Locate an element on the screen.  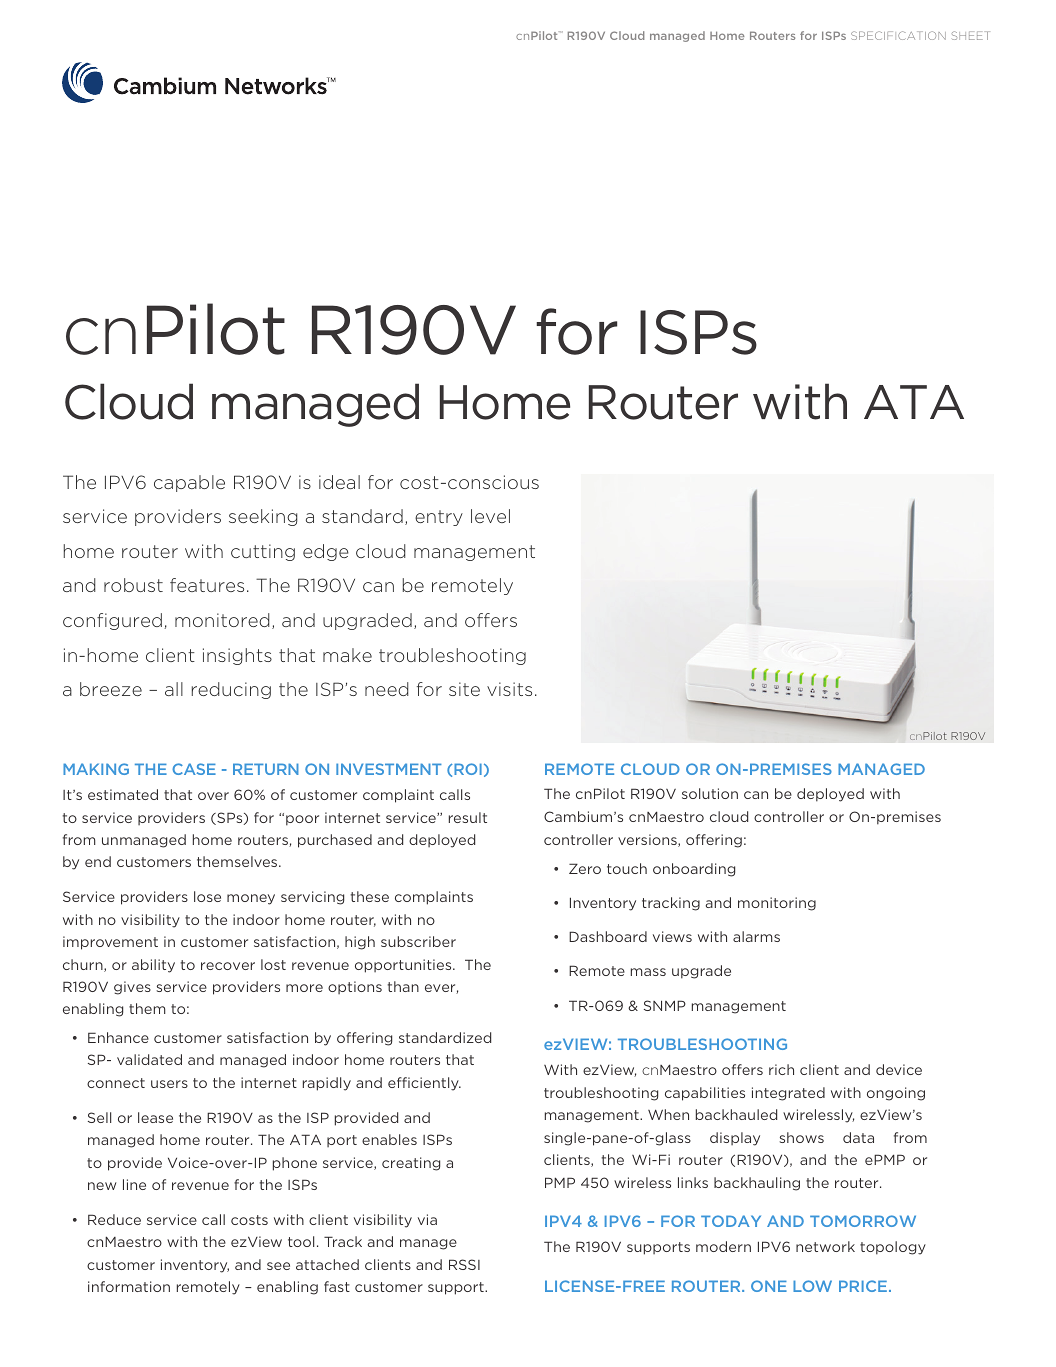
SPECIFICATION is located at coordinates (898, 35).
